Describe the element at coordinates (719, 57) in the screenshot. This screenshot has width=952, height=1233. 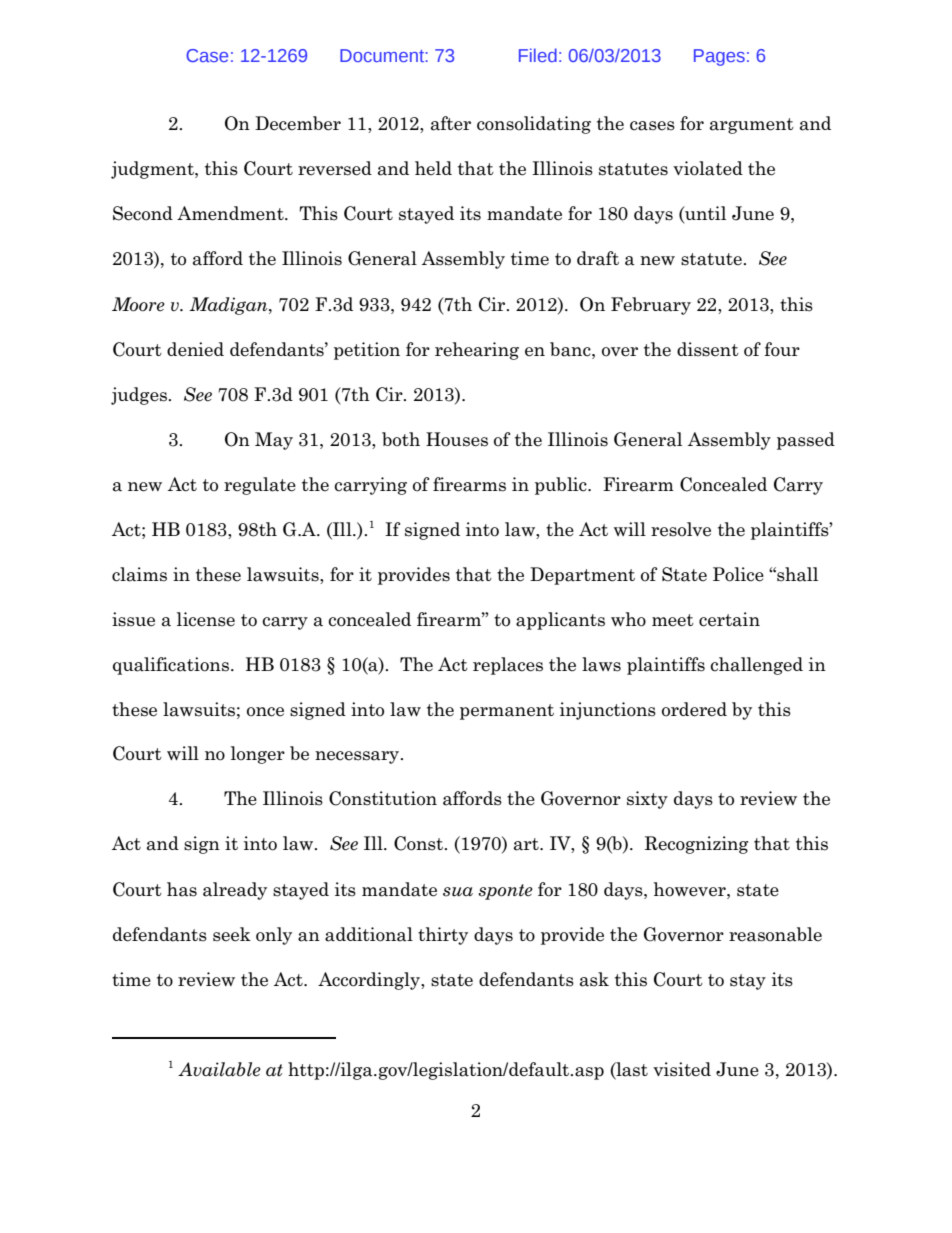
I see `Pages` at that location.
